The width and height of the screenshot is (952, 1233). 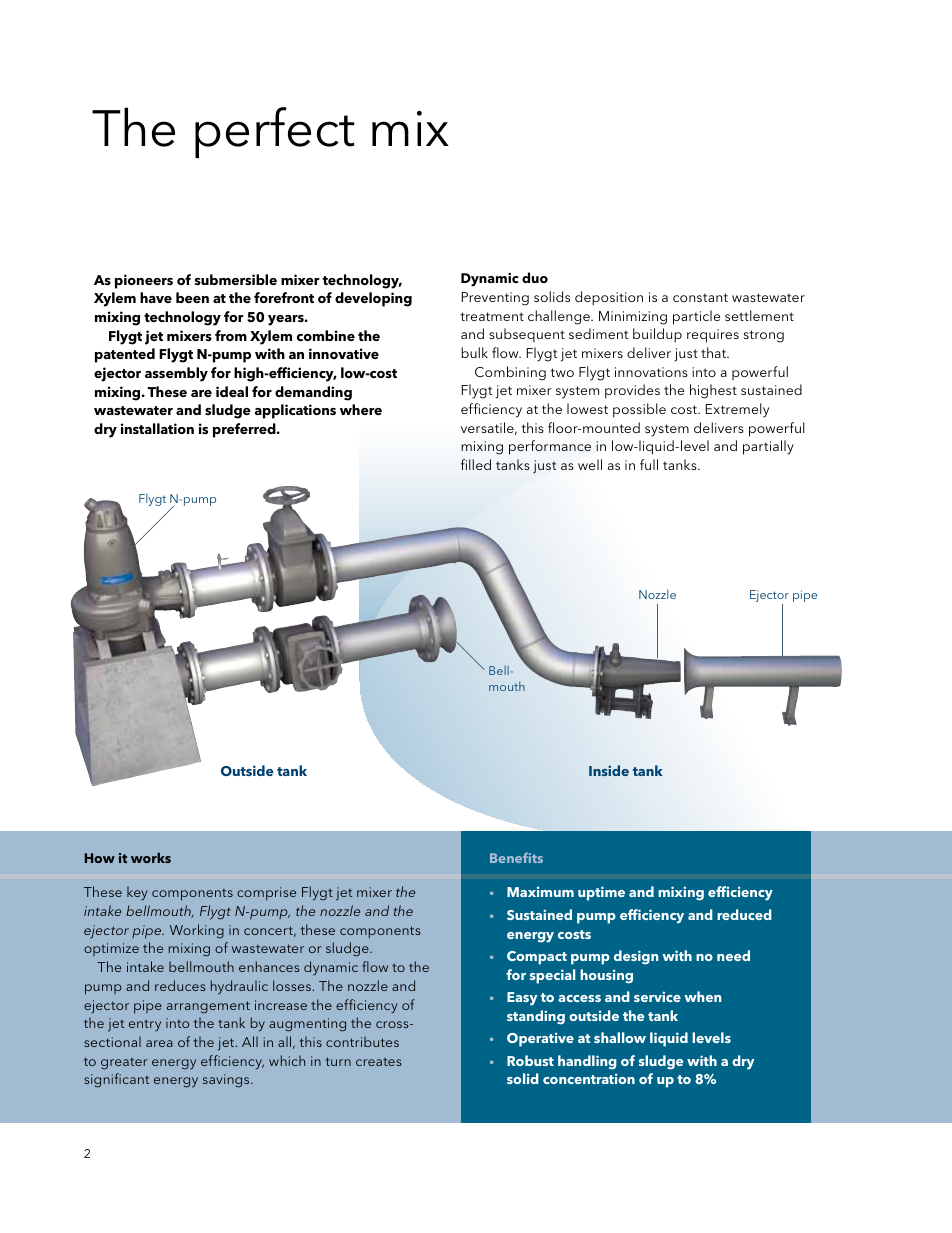 What do you see at coordinates (609, 770) in the screenshot?
I see `Inside` at bounding box center [609, 770].
